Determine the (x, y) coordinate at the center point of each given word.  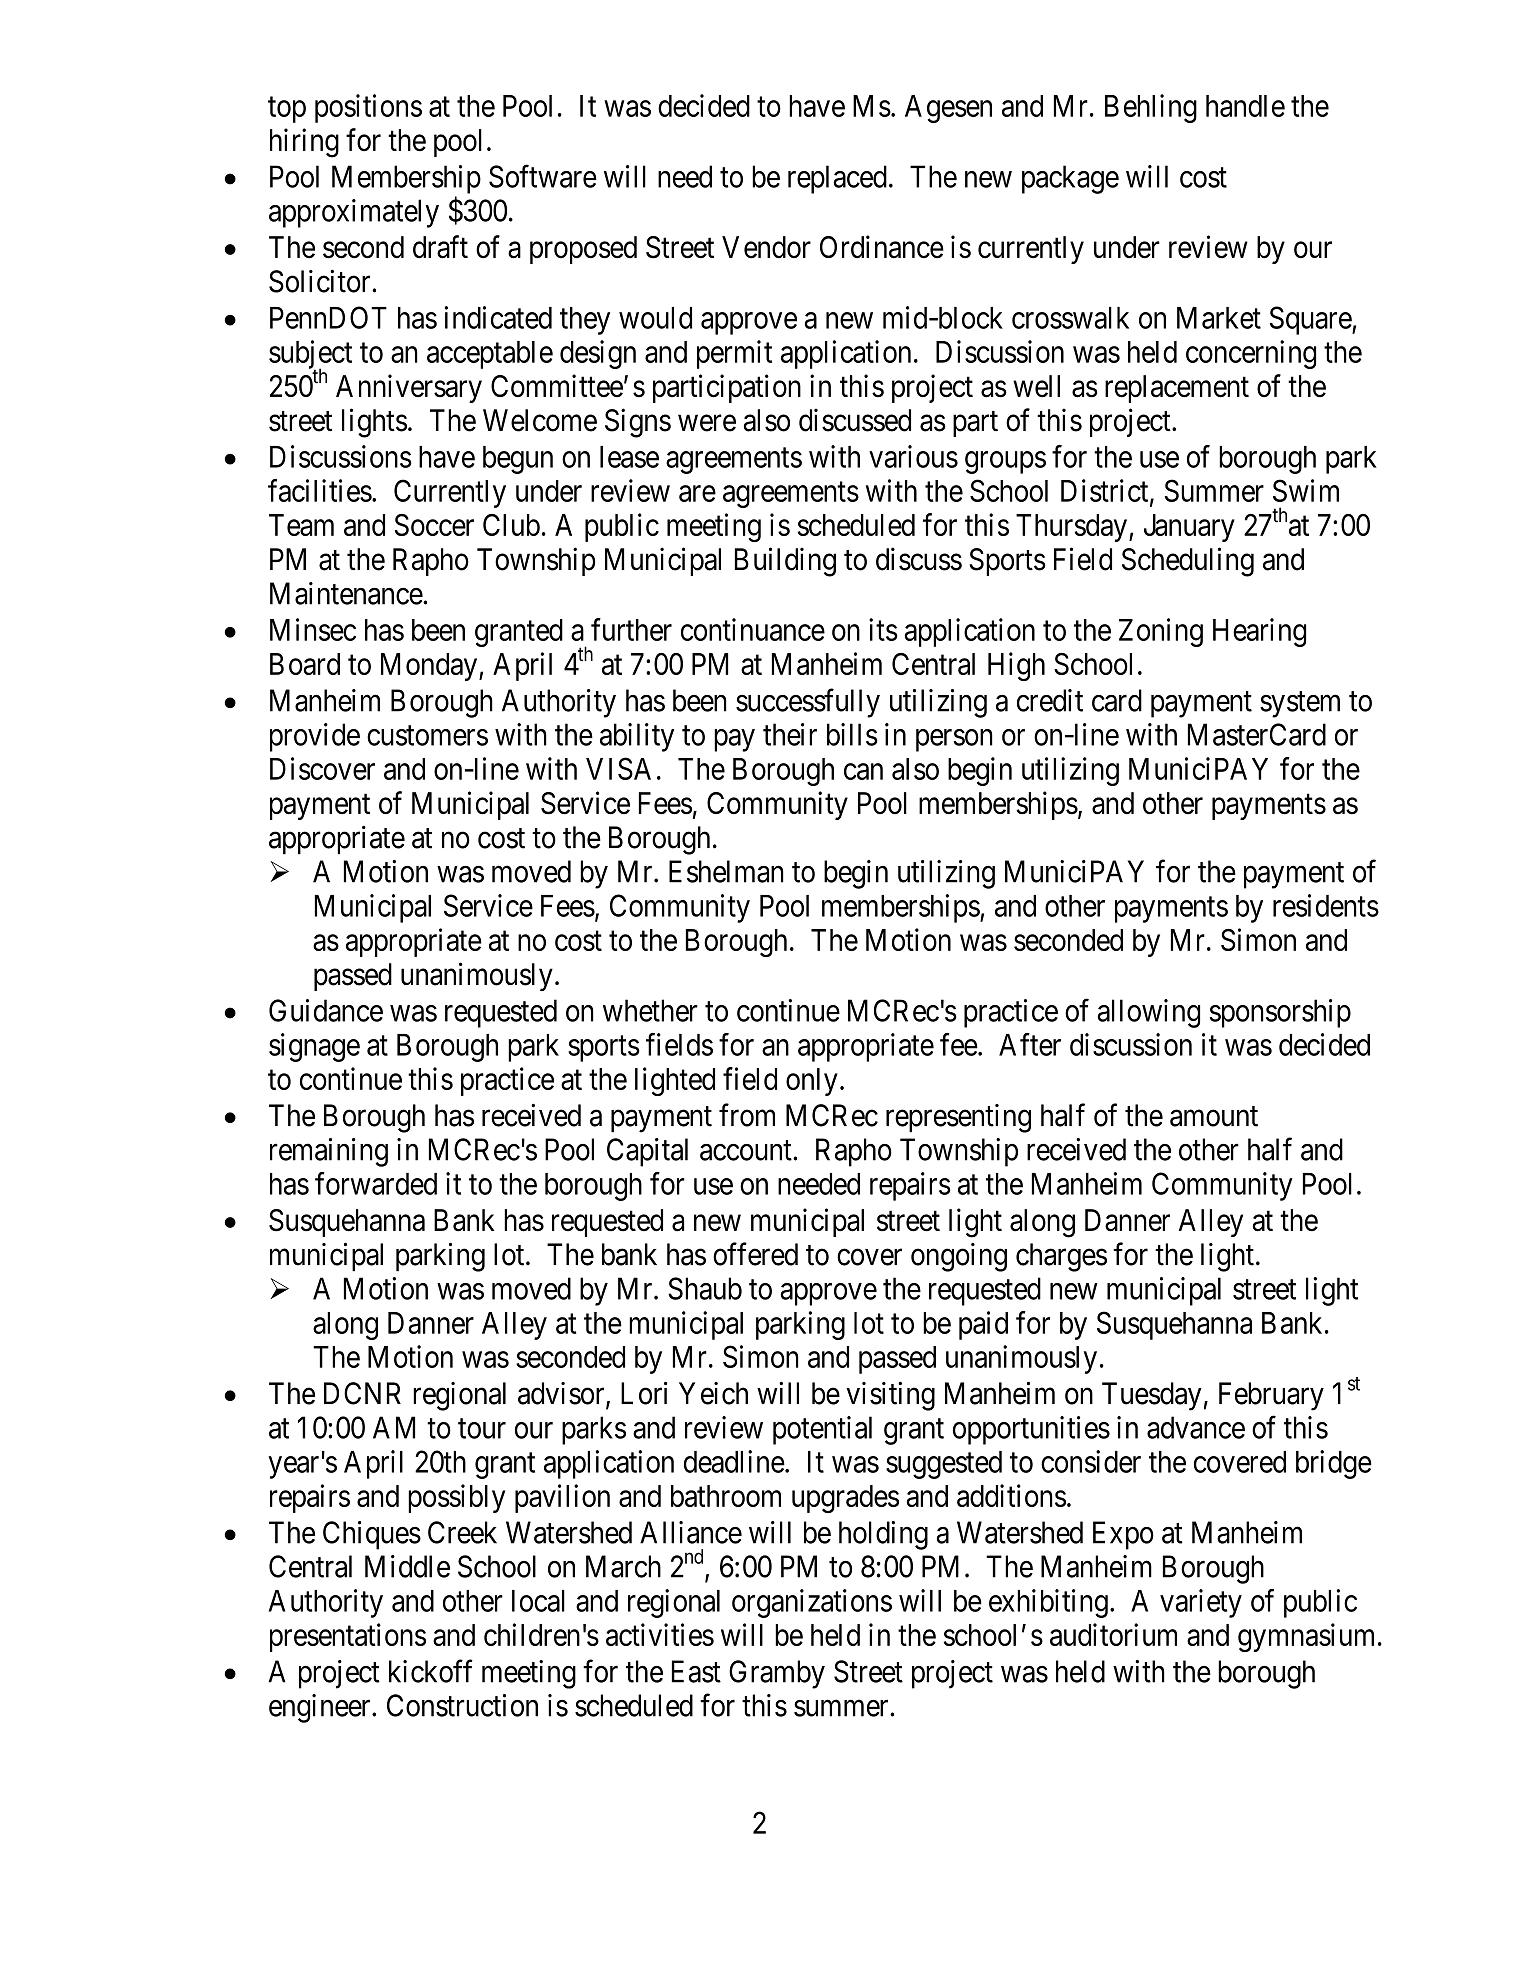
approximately (354, 213)
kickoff (431, 1671)
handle (1245, 106)
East (696, 1671)
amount (1214, 1116)
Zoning (1161, 632)
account (747, 1151)
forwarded (376, 1183)
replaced (837, 179)
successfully (808, 703)
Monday (430, 667)
